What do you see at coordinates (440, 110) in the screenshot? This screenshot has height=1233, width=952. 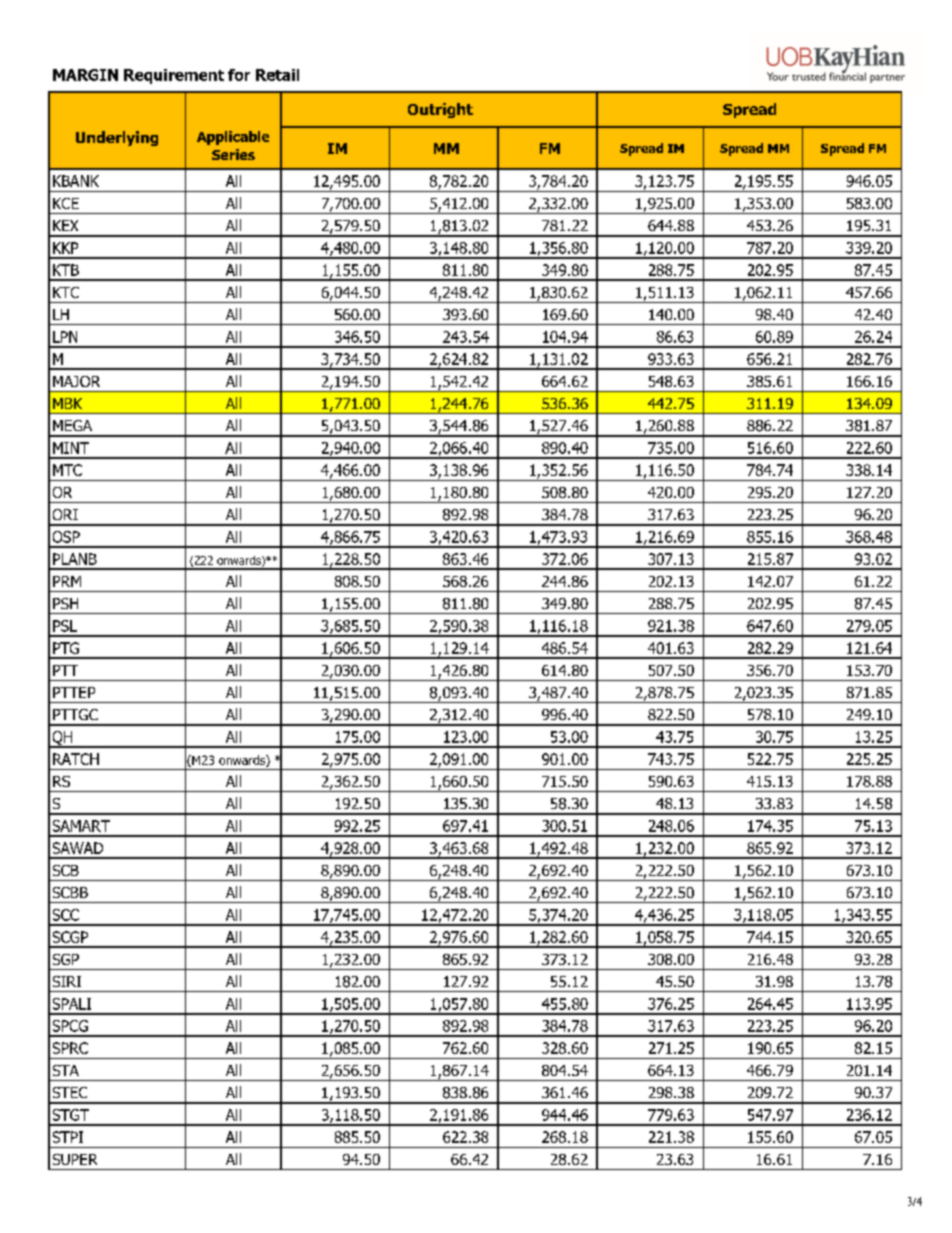 I see `Outright` at bounding box center [440, 110].
